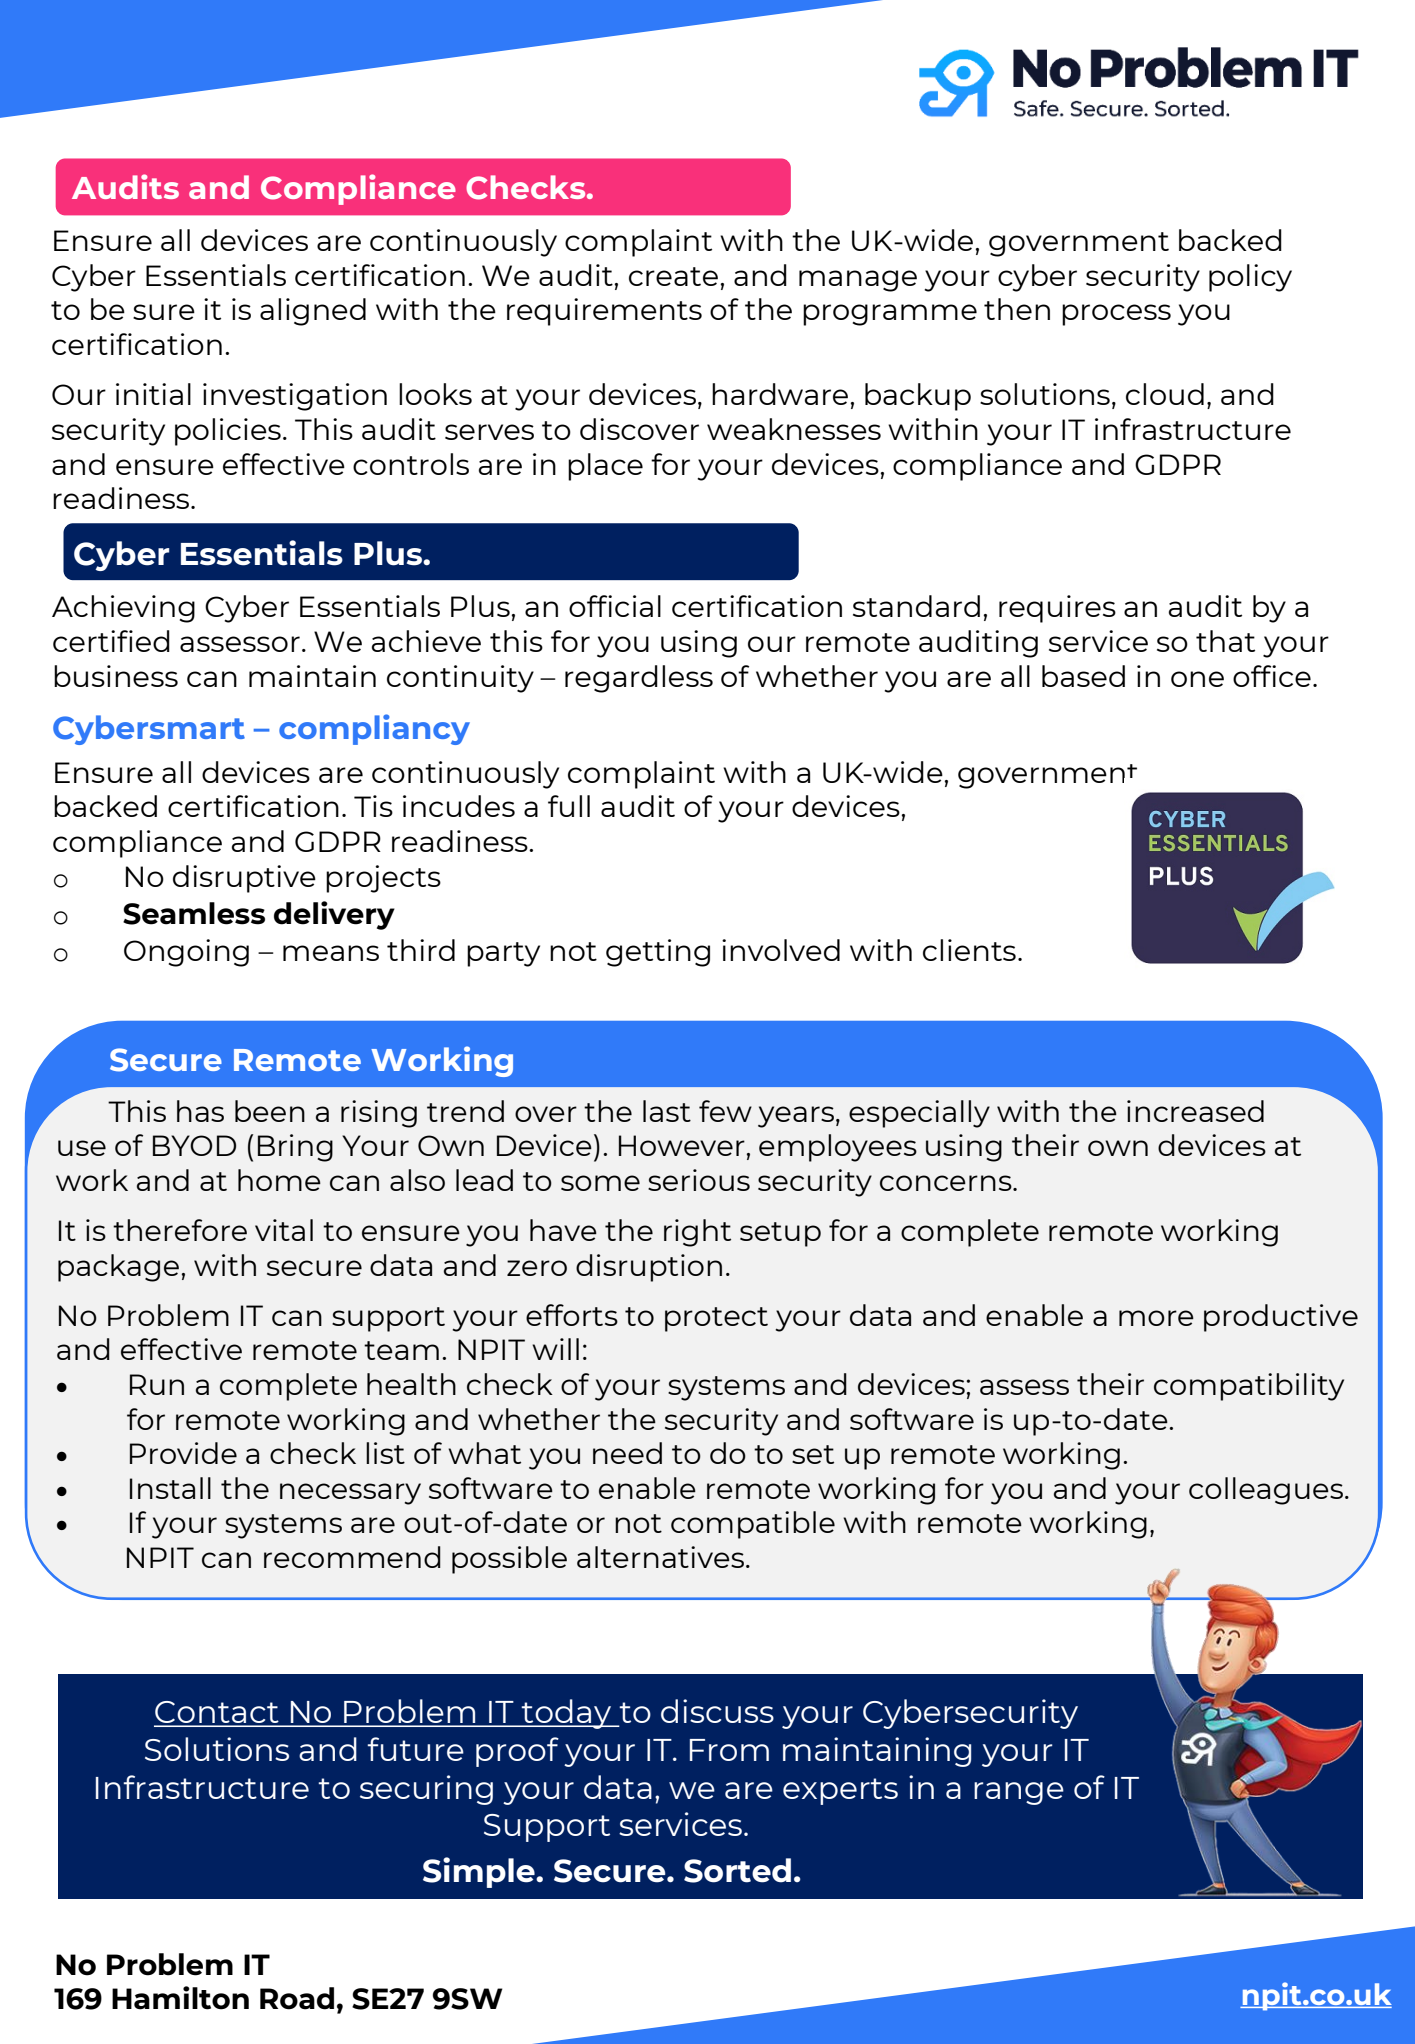 Image resolution: width=1415 pixels, height=2044 pixels. Describe the element at coordinates (180, 1998) in the screenshot. I see `Hamilton` at that location.
